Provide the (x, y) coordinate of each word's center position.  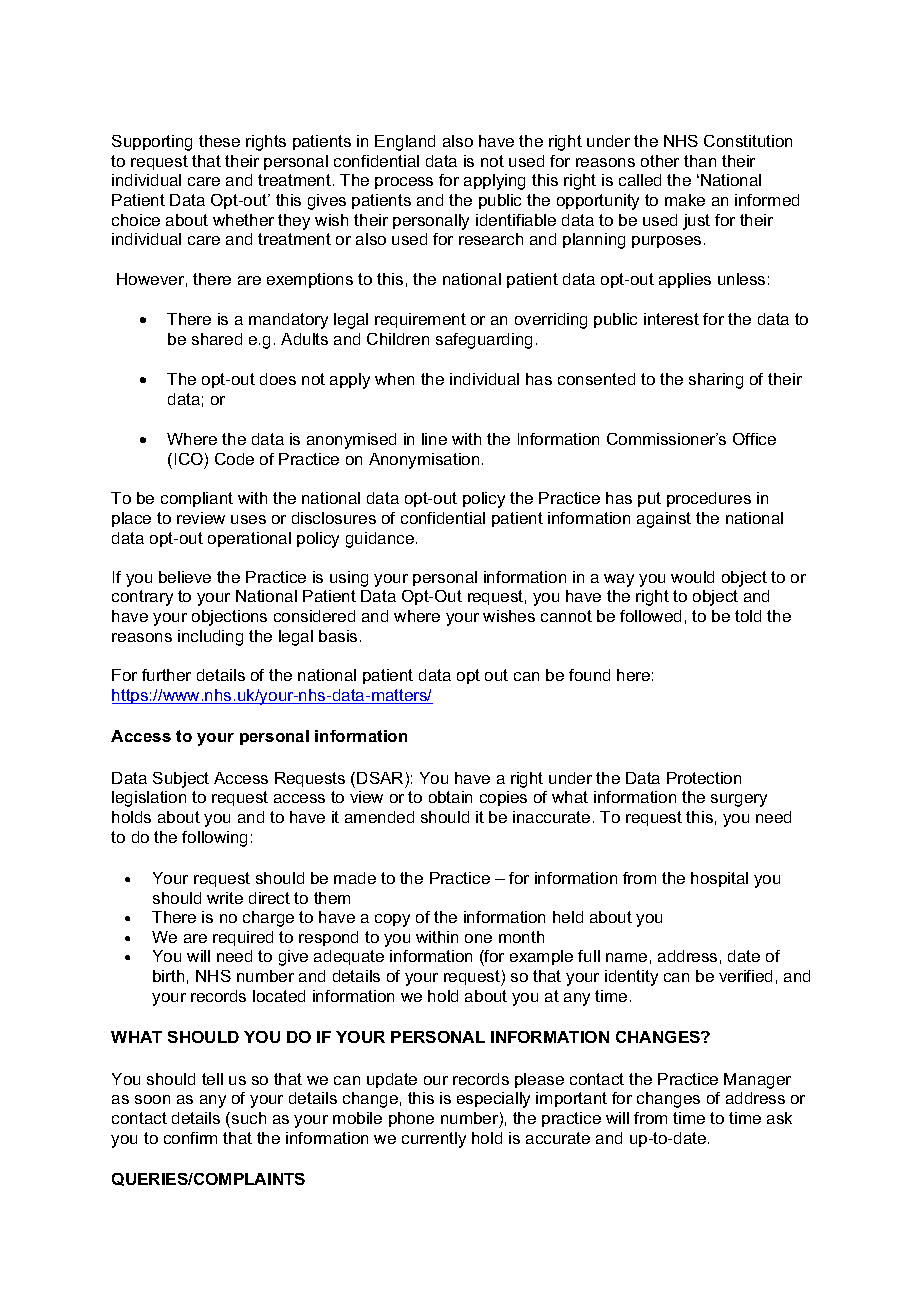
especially (493, 1100)
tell (212, 1079)
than (700, 161)
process (404, 183)
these (219, 141)
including (210, 638)
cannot (566, 616)
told (748, 616)
